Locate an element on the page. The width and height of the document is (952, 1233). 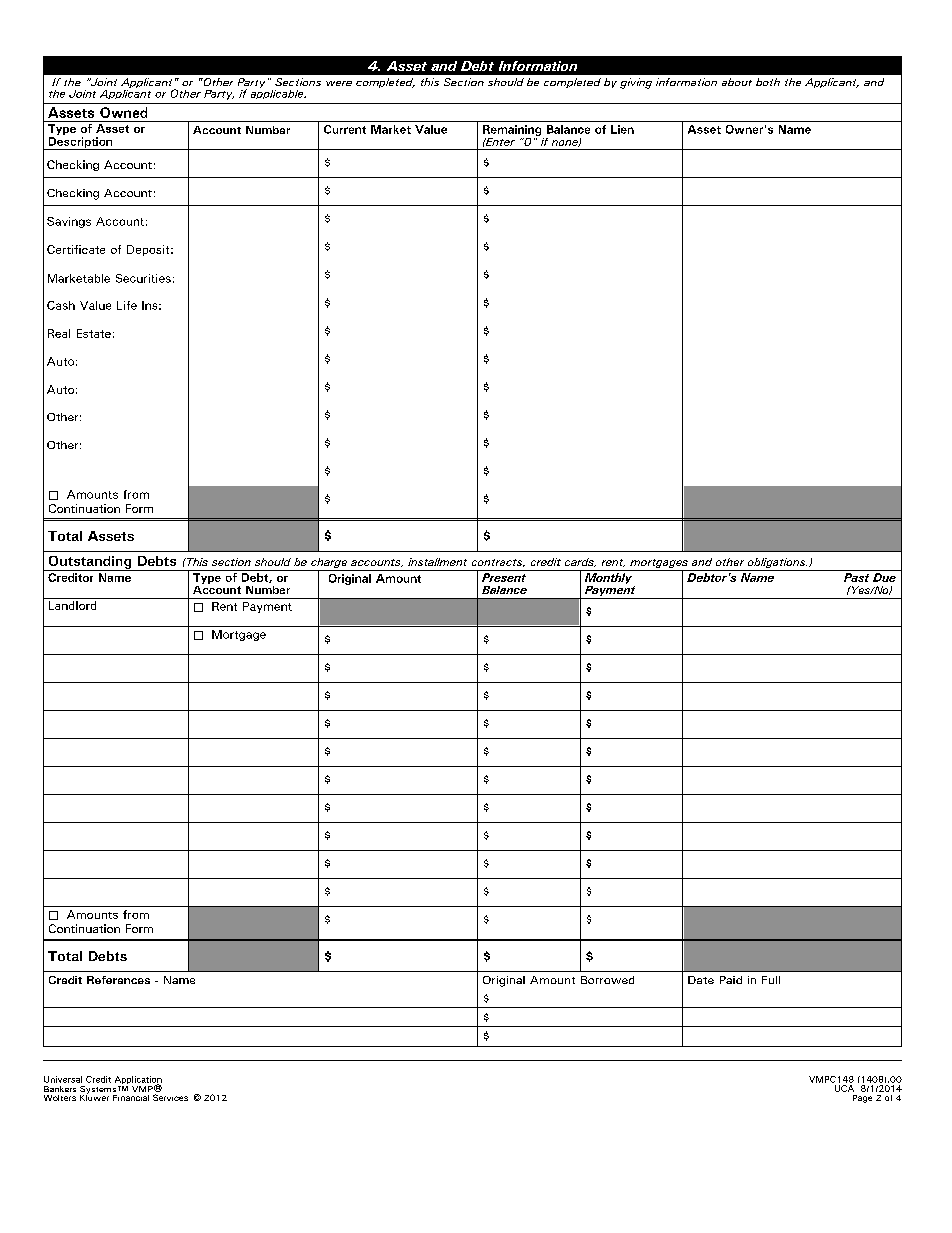
Estate is located at coordinates (94, 333).
